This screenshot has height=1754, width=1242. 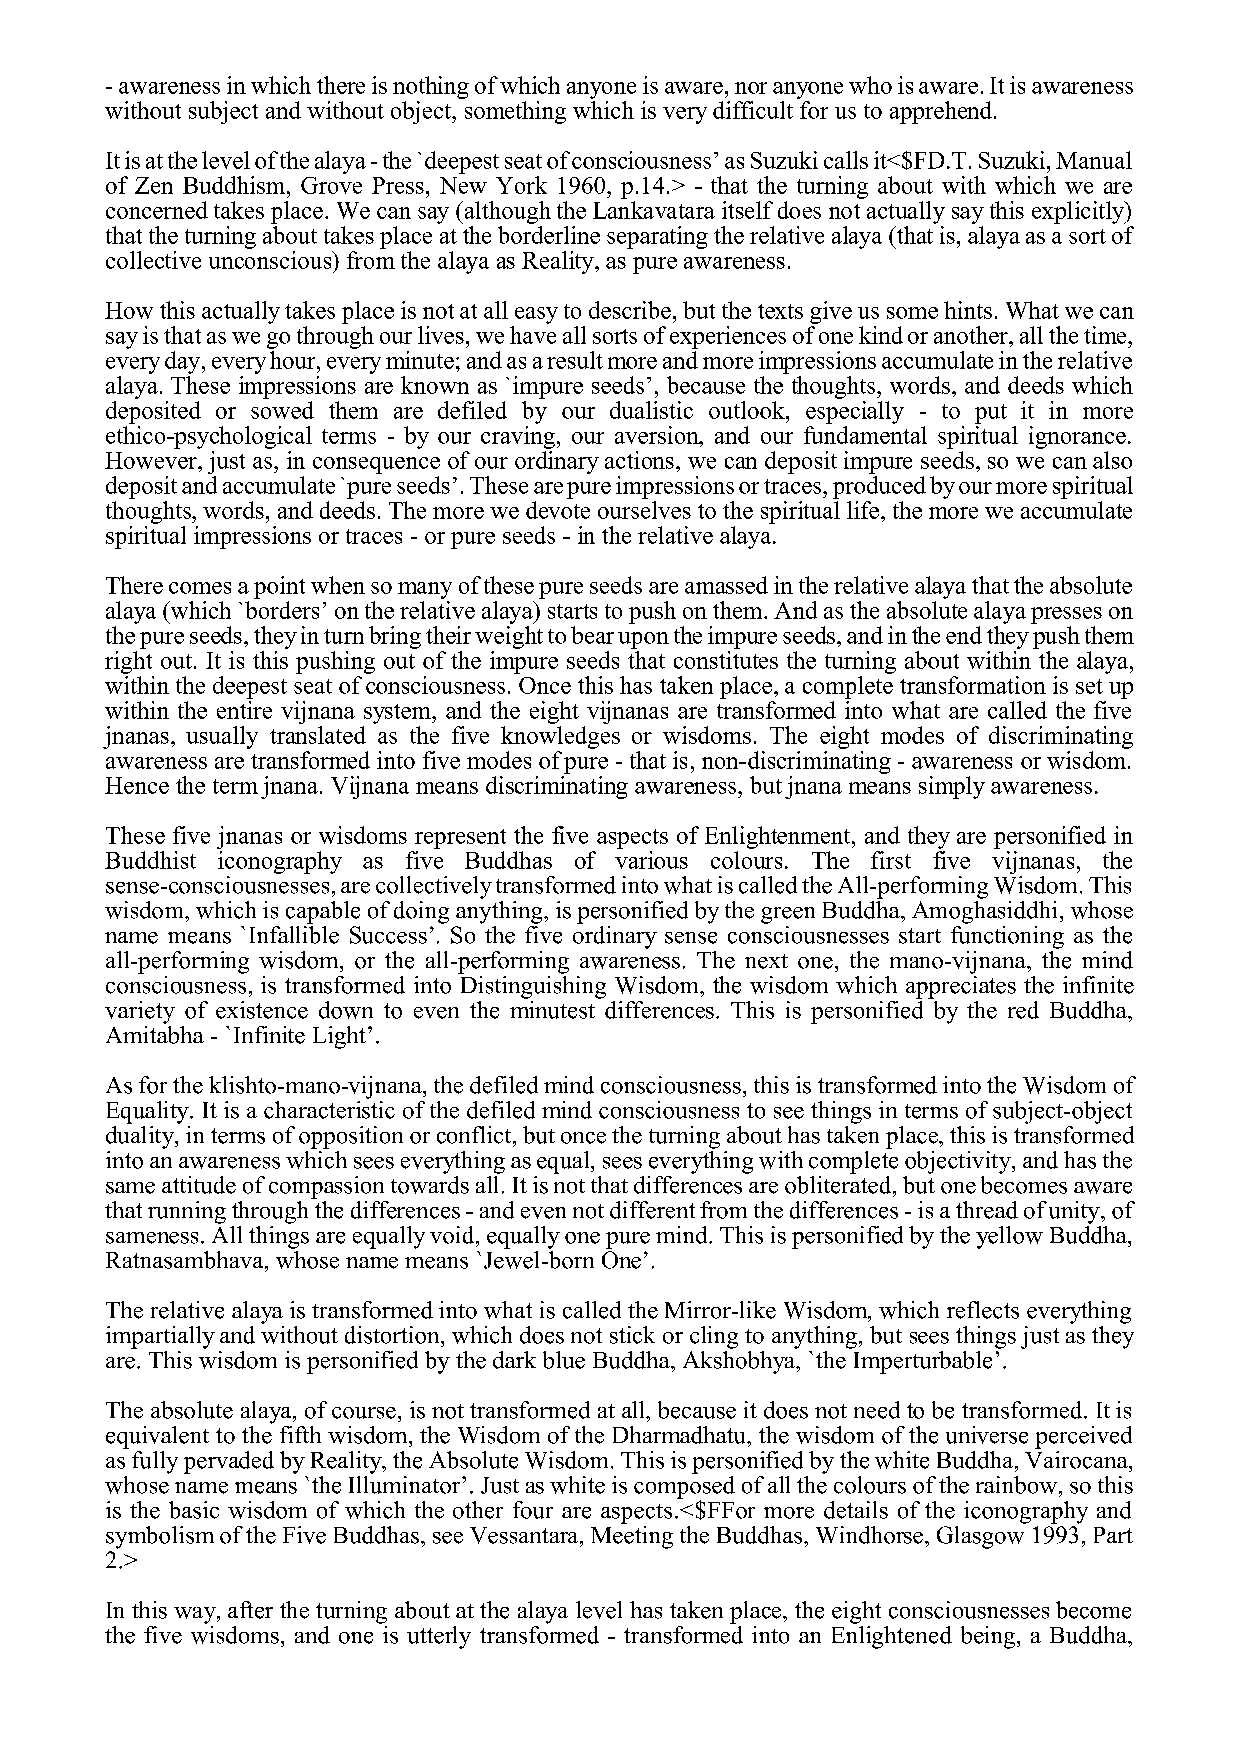 I want to click on various, so click(x=651, y=860).
